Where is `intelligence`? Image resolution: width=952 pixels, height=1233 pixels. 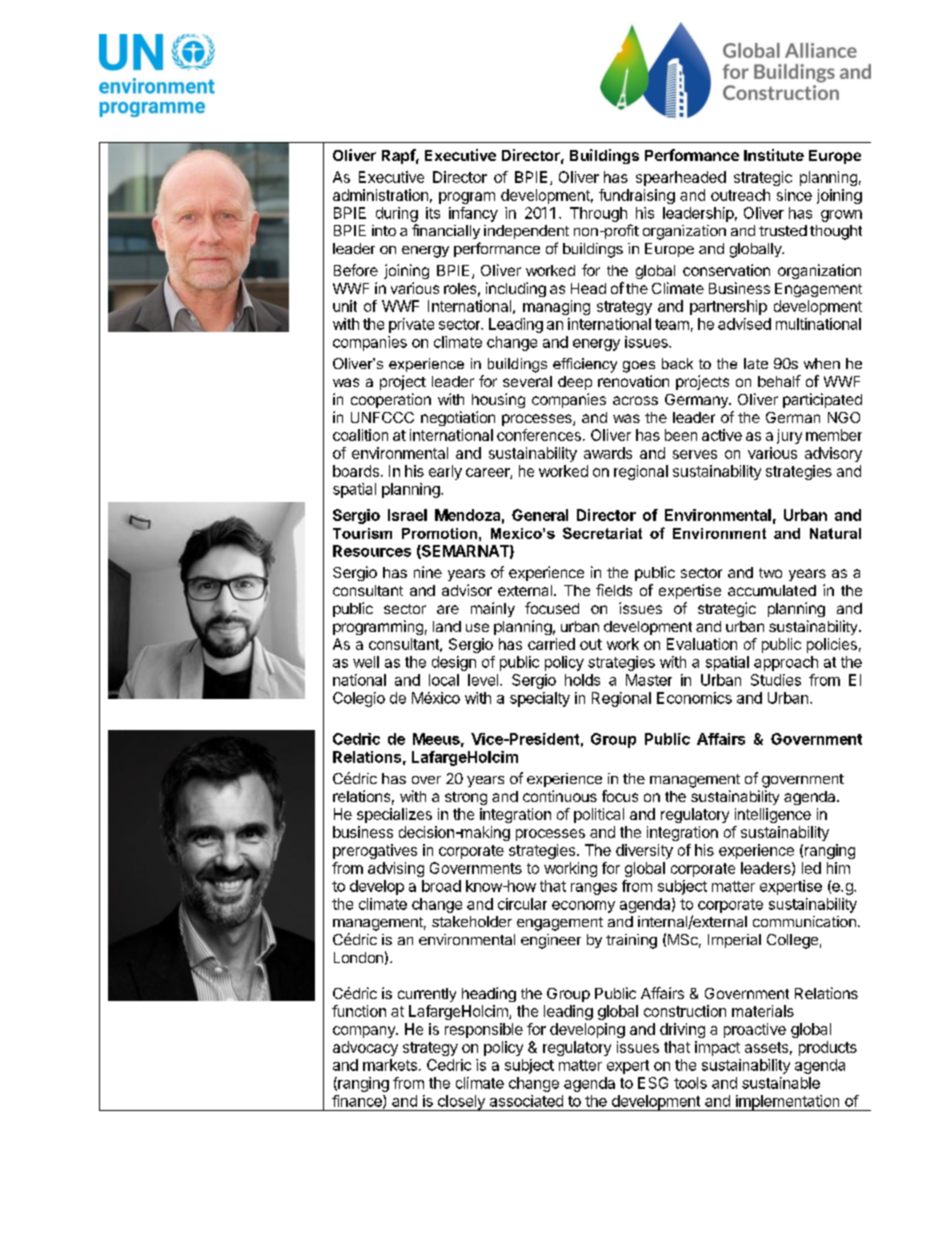
intelligence is located at coordinates (773, 815).
